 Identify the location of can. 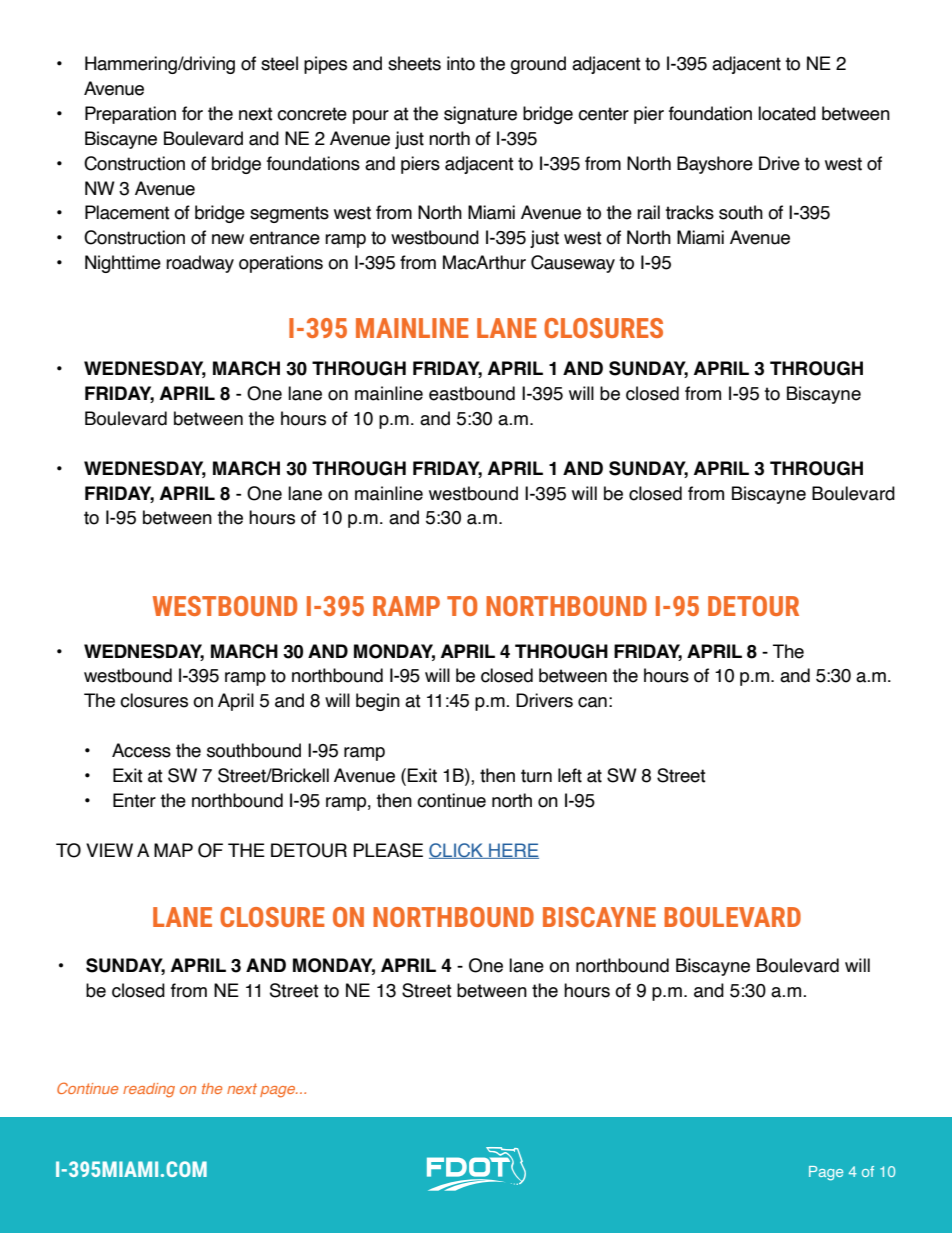
(592, 702).
